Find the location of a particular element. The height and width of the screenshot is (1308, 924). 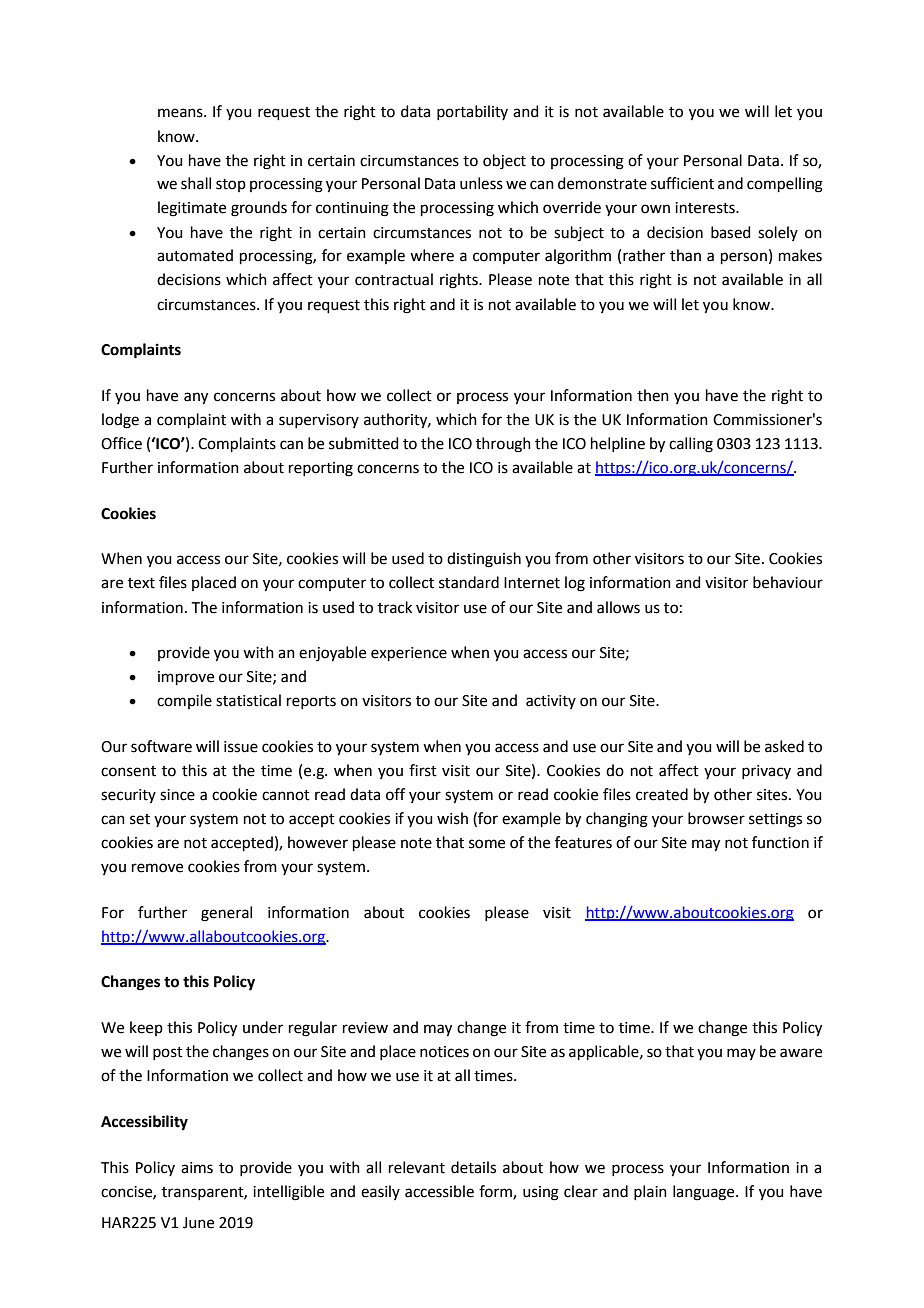

experience is located at coordinates (409, 654).
